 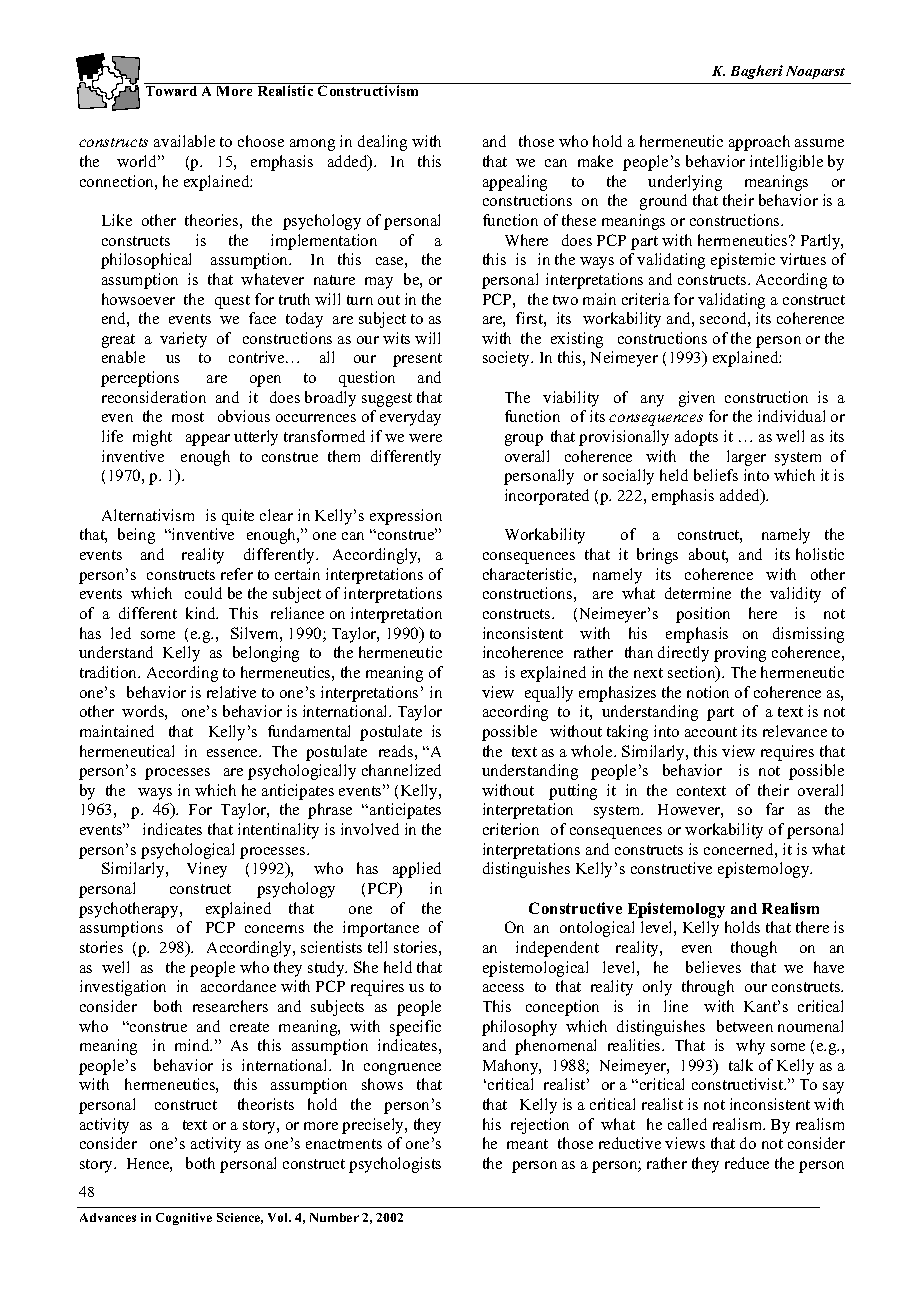 I want to click on equally, so click(x=549, y=694).
